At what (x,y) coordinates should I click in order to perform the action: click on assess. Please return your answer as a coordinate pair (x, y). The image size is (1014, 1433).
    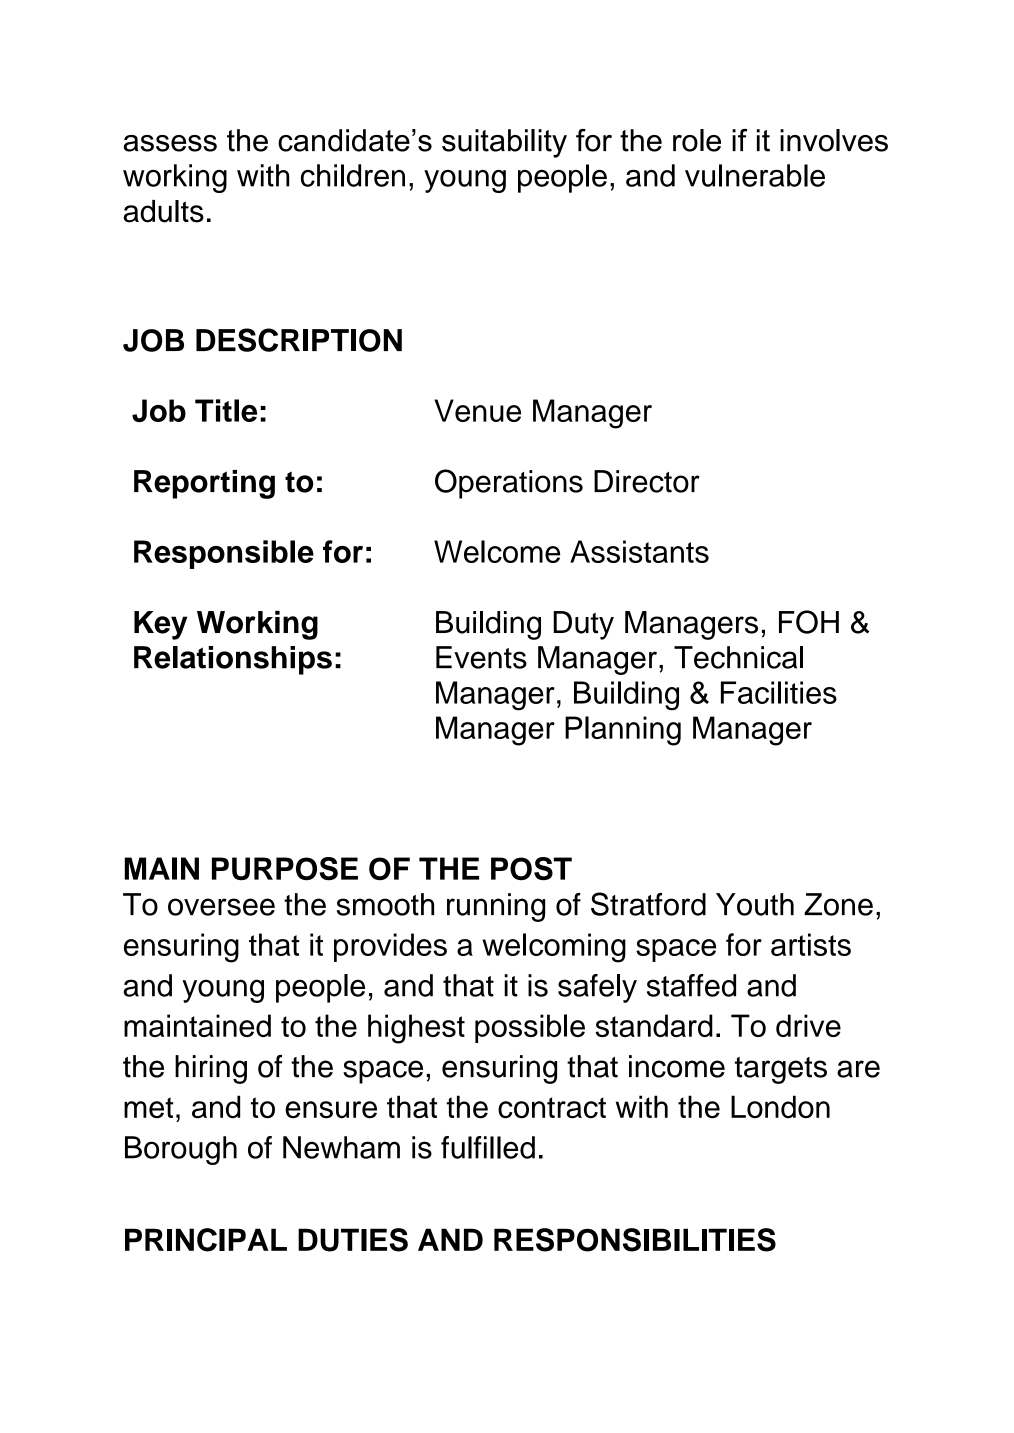
    Looking at the image, I should click on (170, 143).
